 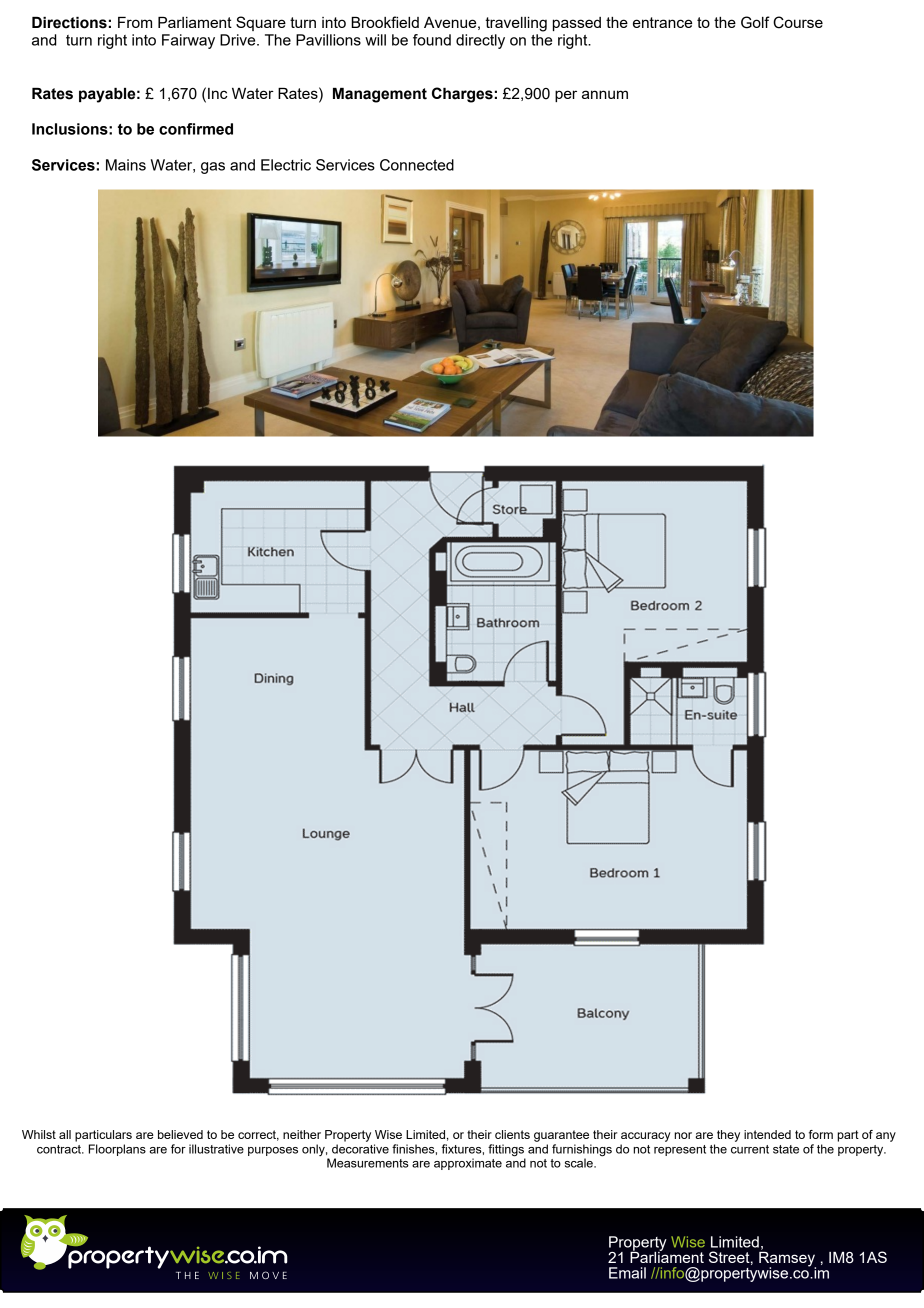 I want to click on Course, so click(x=798, y=22).
